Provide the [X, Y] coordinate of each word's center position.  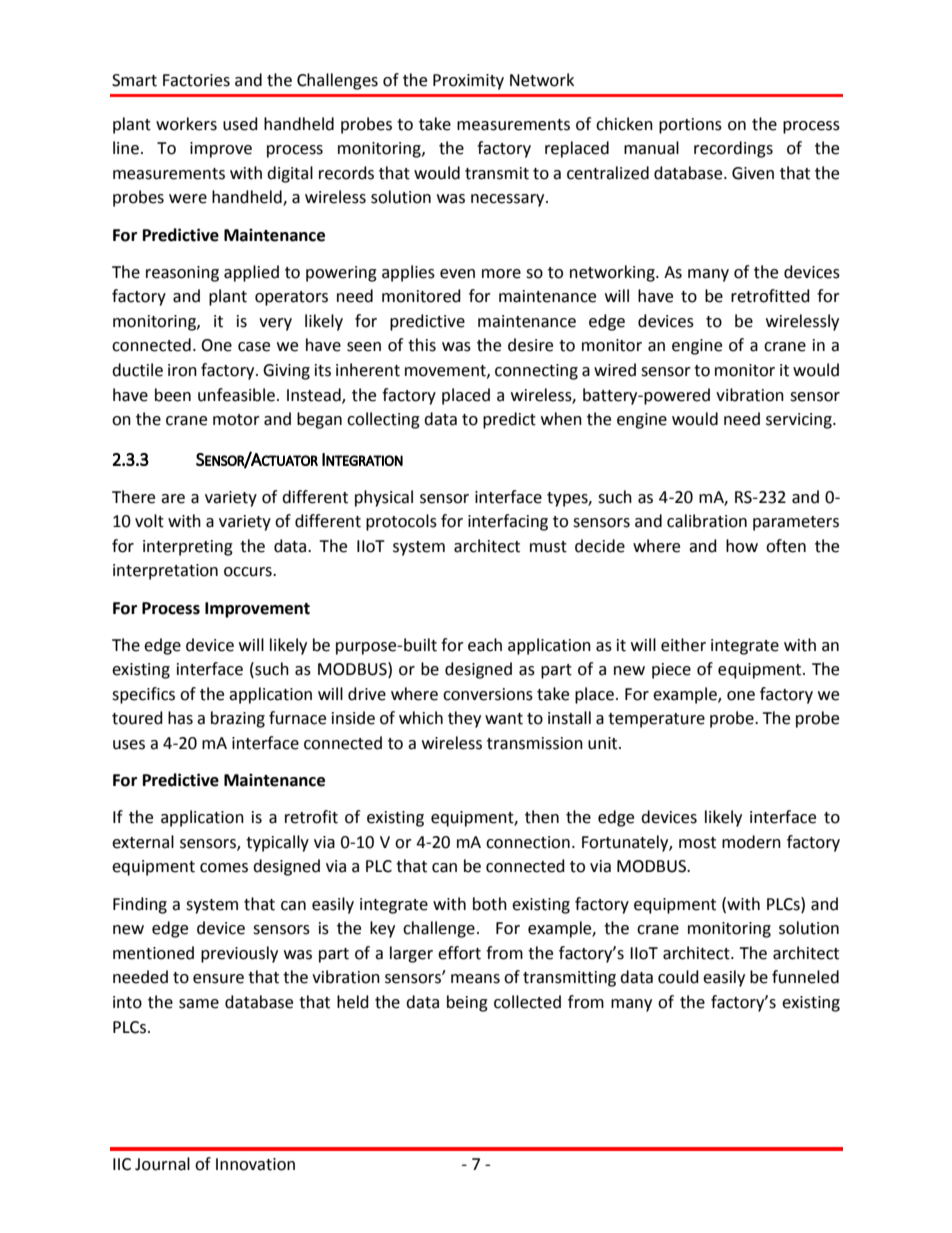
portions [690, 126]
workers [186, 124]
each [485, 645]
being [467, 1003]
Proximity [468, 82]
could [678, 977]
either [683, 645]
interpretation [165, 572]
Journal [162, 1164]
